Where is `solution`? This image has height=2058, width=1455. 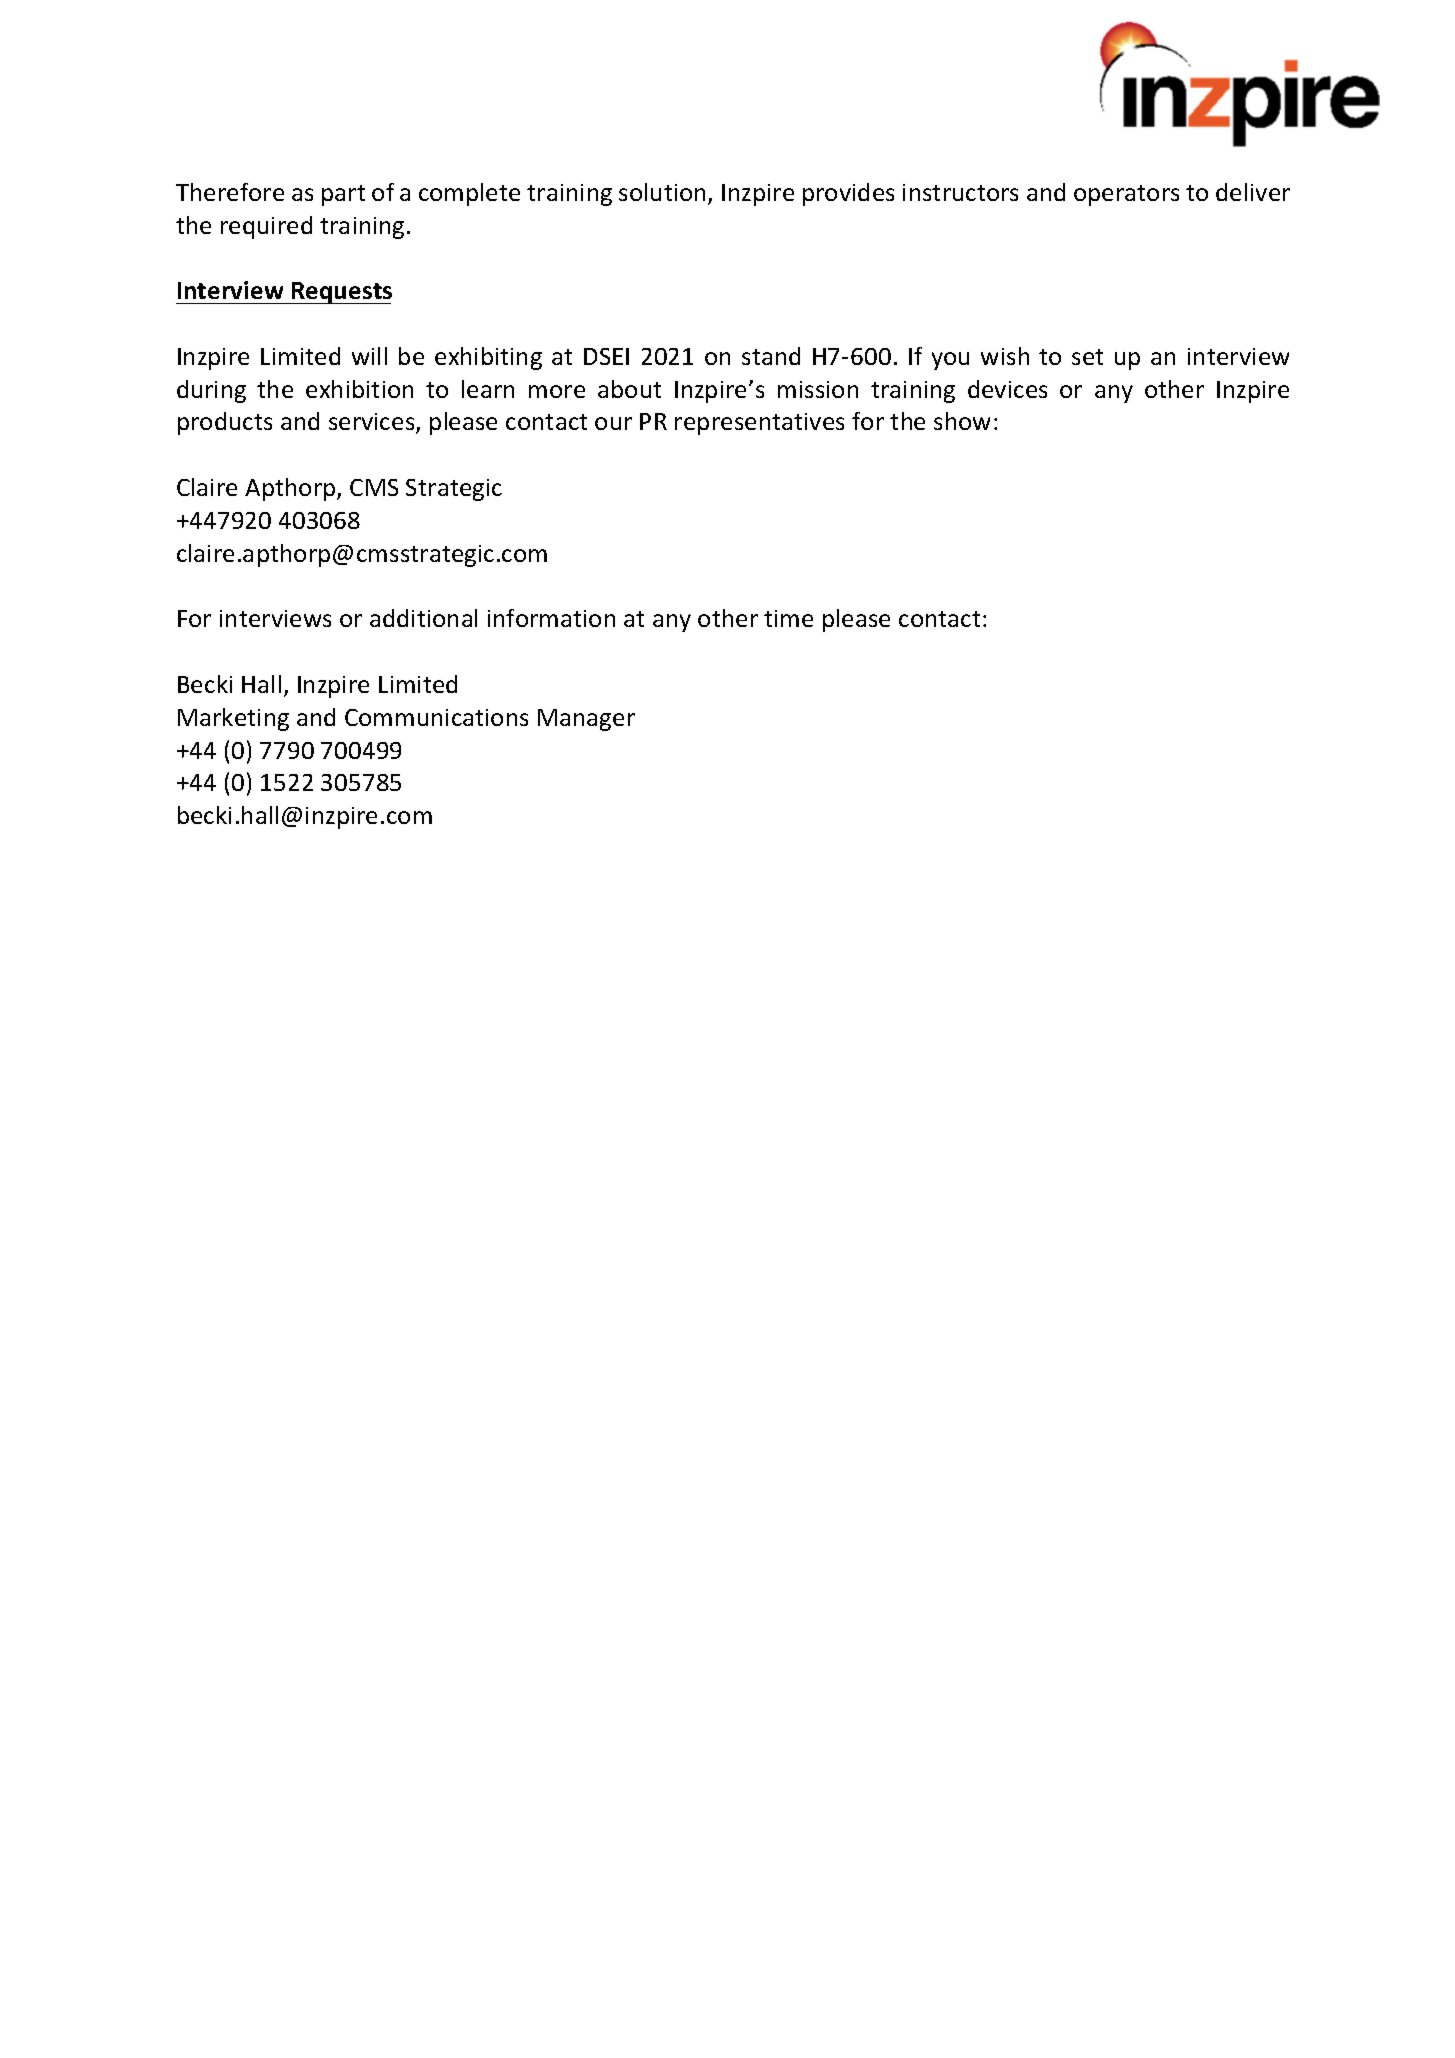
solution is located at coordinates (662, 192).
